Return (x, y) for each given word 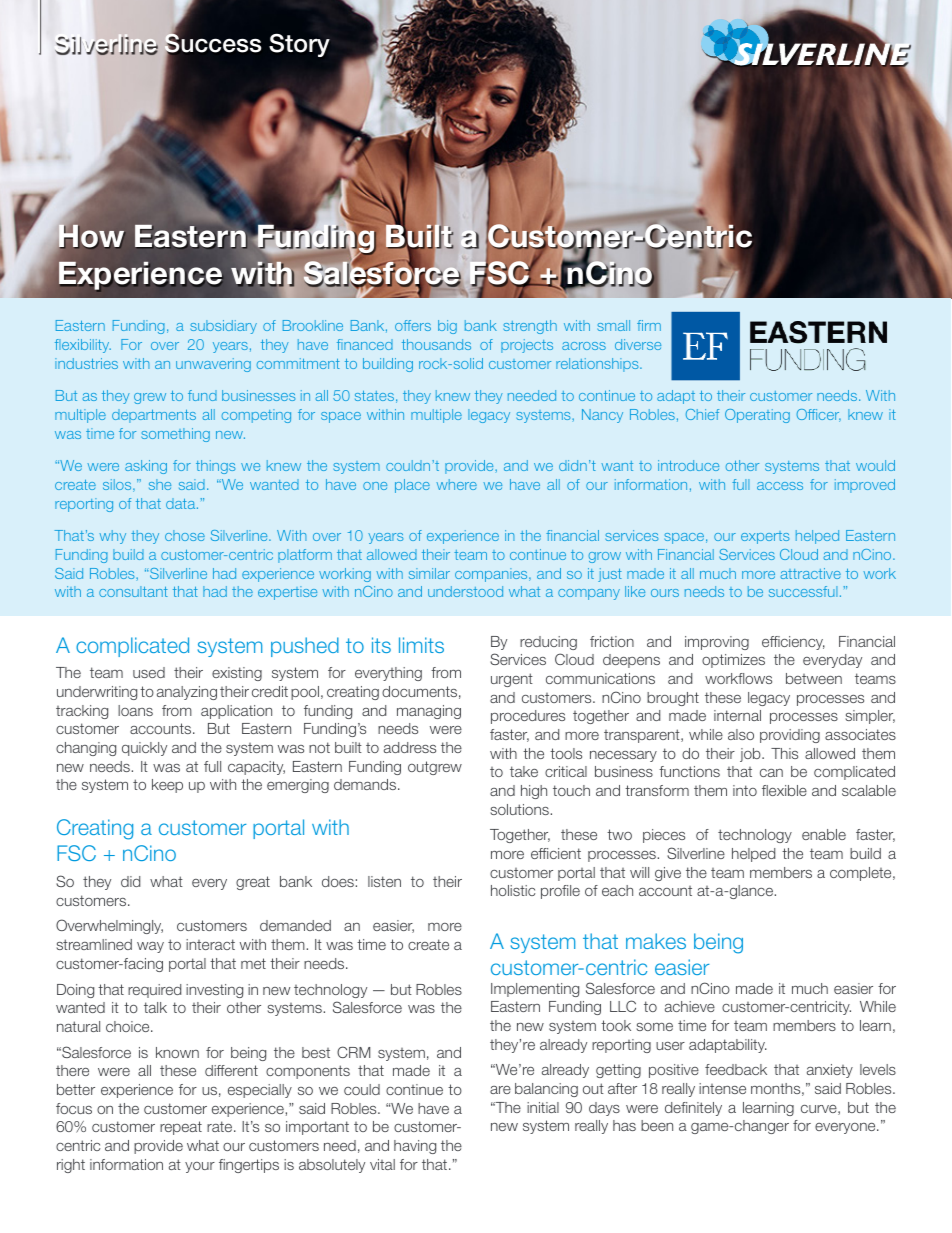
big (447, 327)
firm (649, 325)
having (415, 1147)
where (456, 484)
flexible (784, 790)
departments (154, 416)
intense (722, 1088)
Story (299, 45)
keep (167, 786)
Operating (757, 416)
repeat (181, 1128)
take (524, 771)
